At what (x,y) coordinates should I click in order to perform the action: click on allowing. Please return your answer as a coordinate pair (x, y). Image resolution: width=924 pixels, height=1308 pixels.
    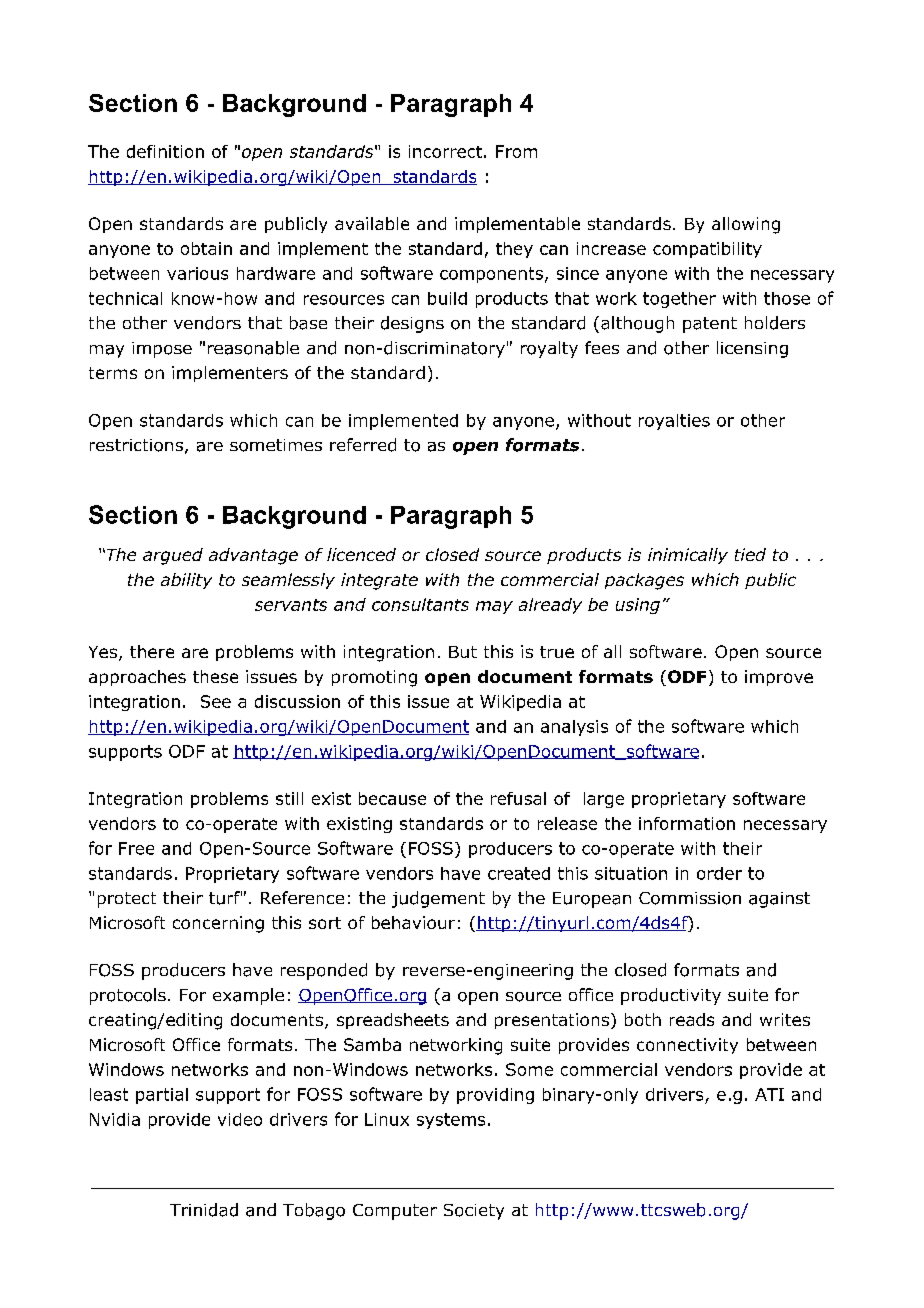
    Looking at the image, I should click on (746, 225).
